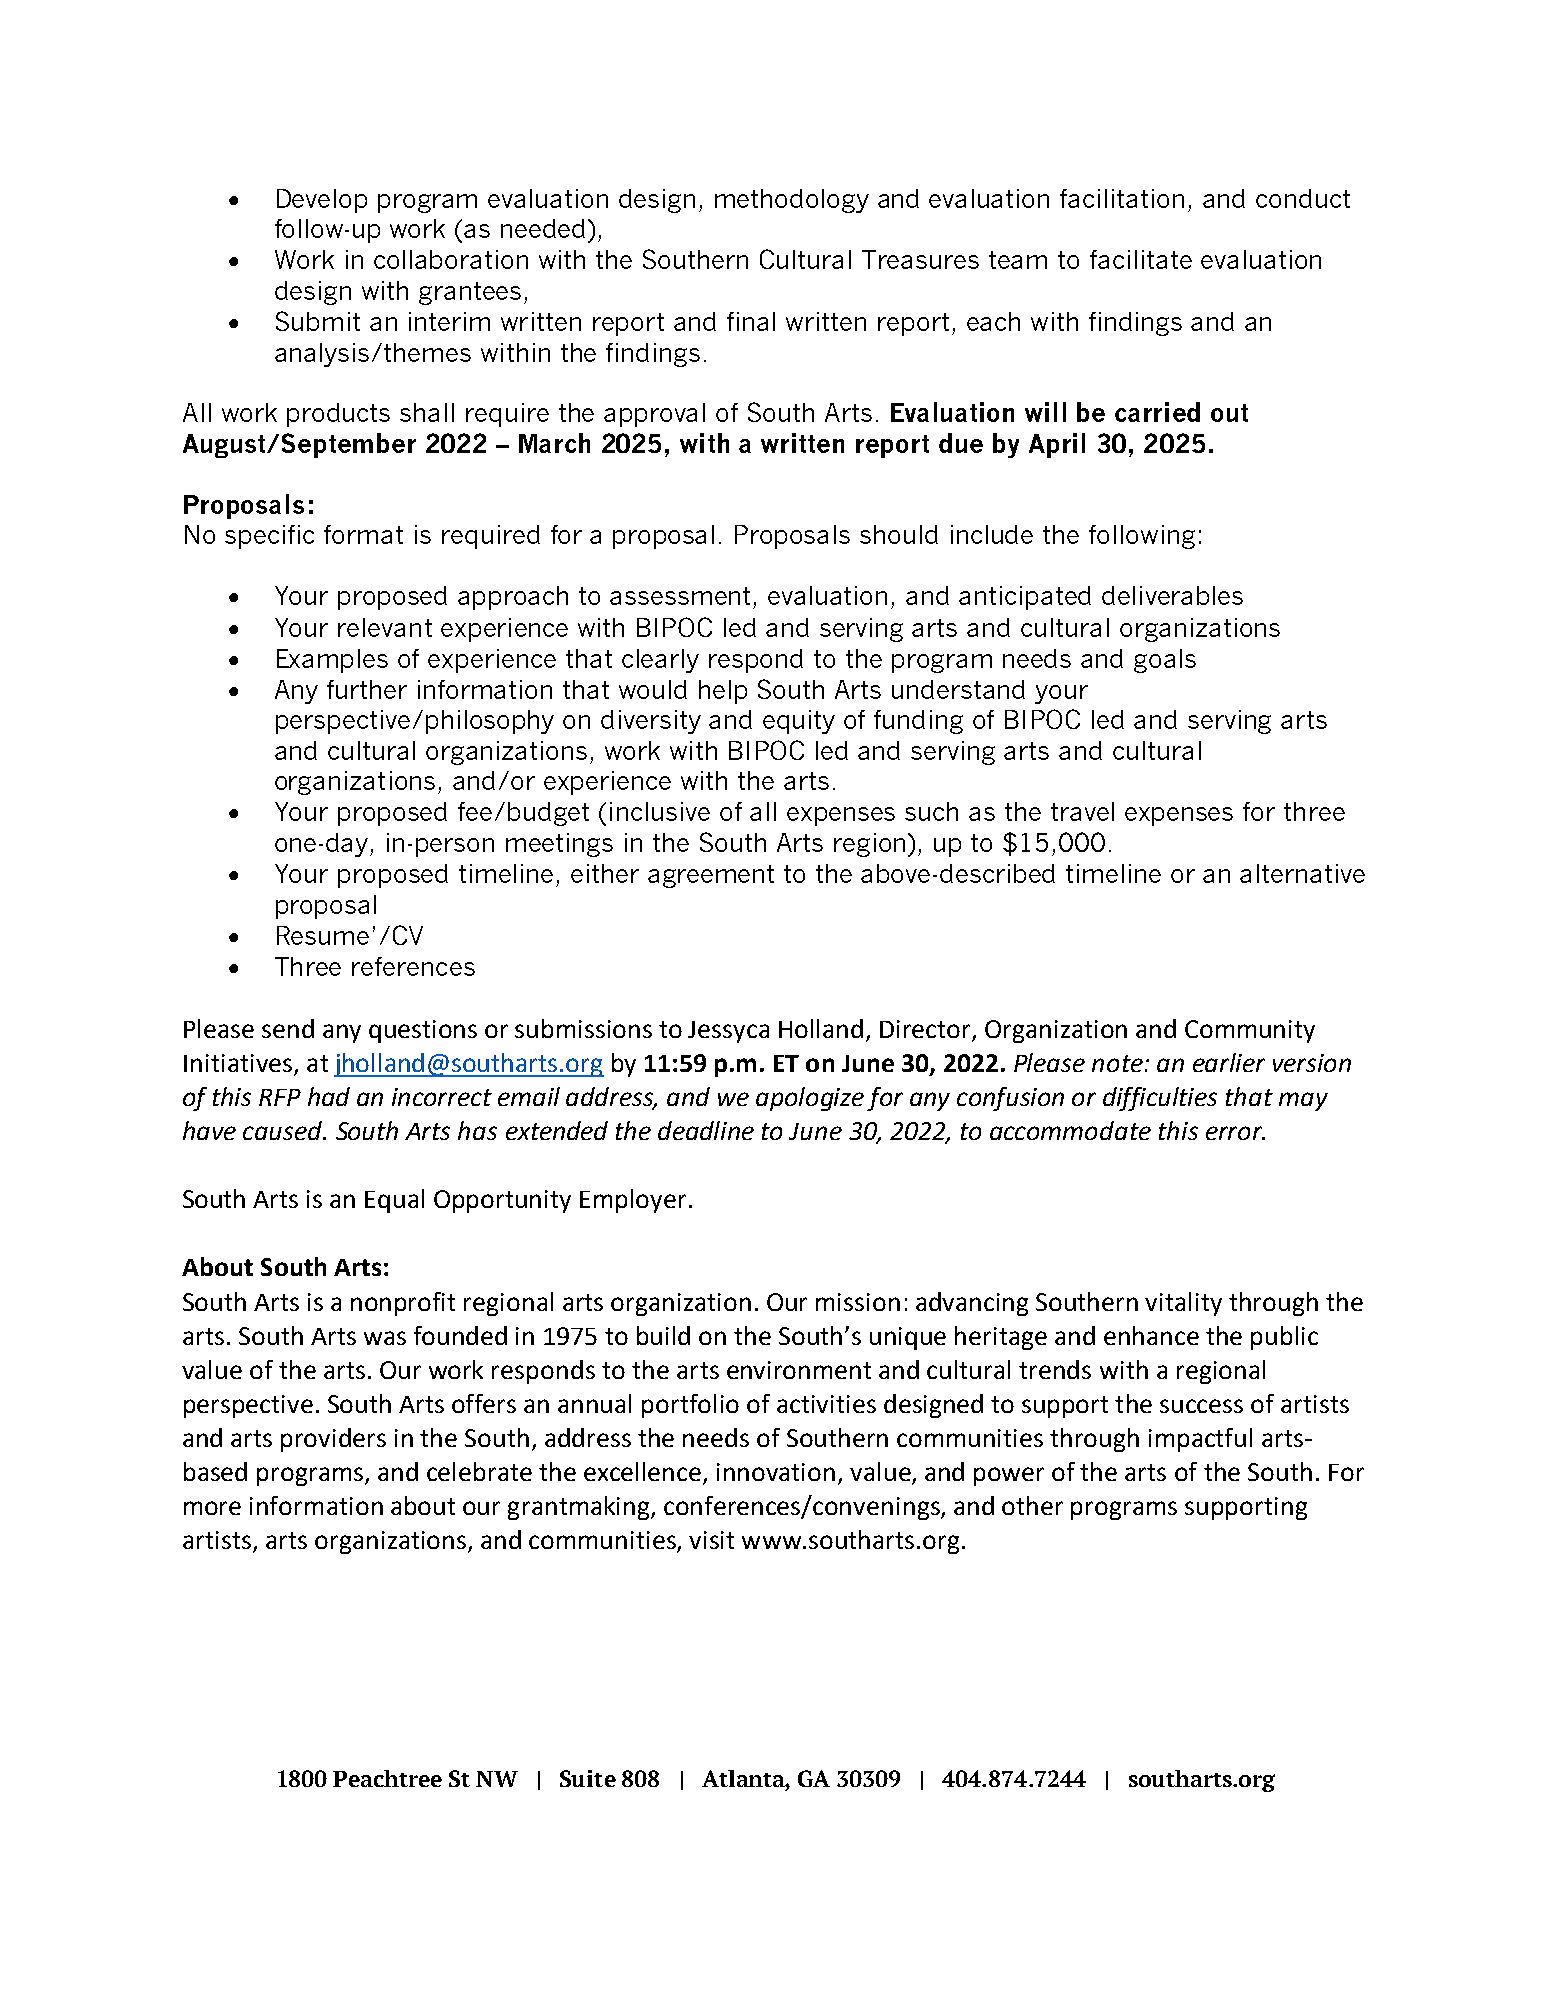  Describe the element at coordinates (792, 201) in the page. I see `methodology` at that location.
